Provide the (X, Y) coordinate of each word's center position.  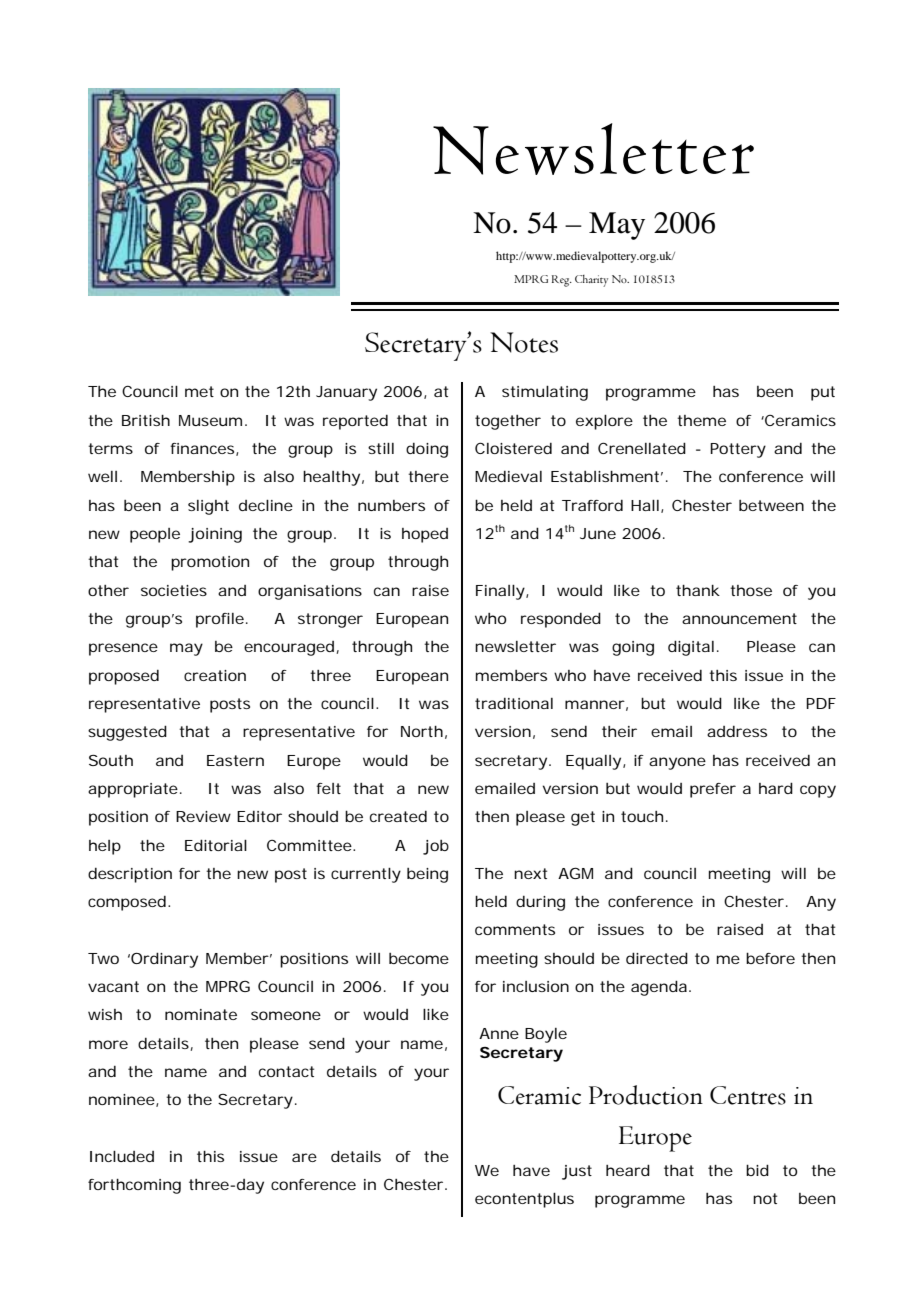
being (427, 875)
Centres (748, 1095)
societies (174, 590)
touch (642, 816)
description (130, 875)
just (577, 1172)
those (751, 590)
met (199, 391)
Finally (500, 592)
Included (122, 1156)
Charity (591, 281)
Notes (524, 342)
